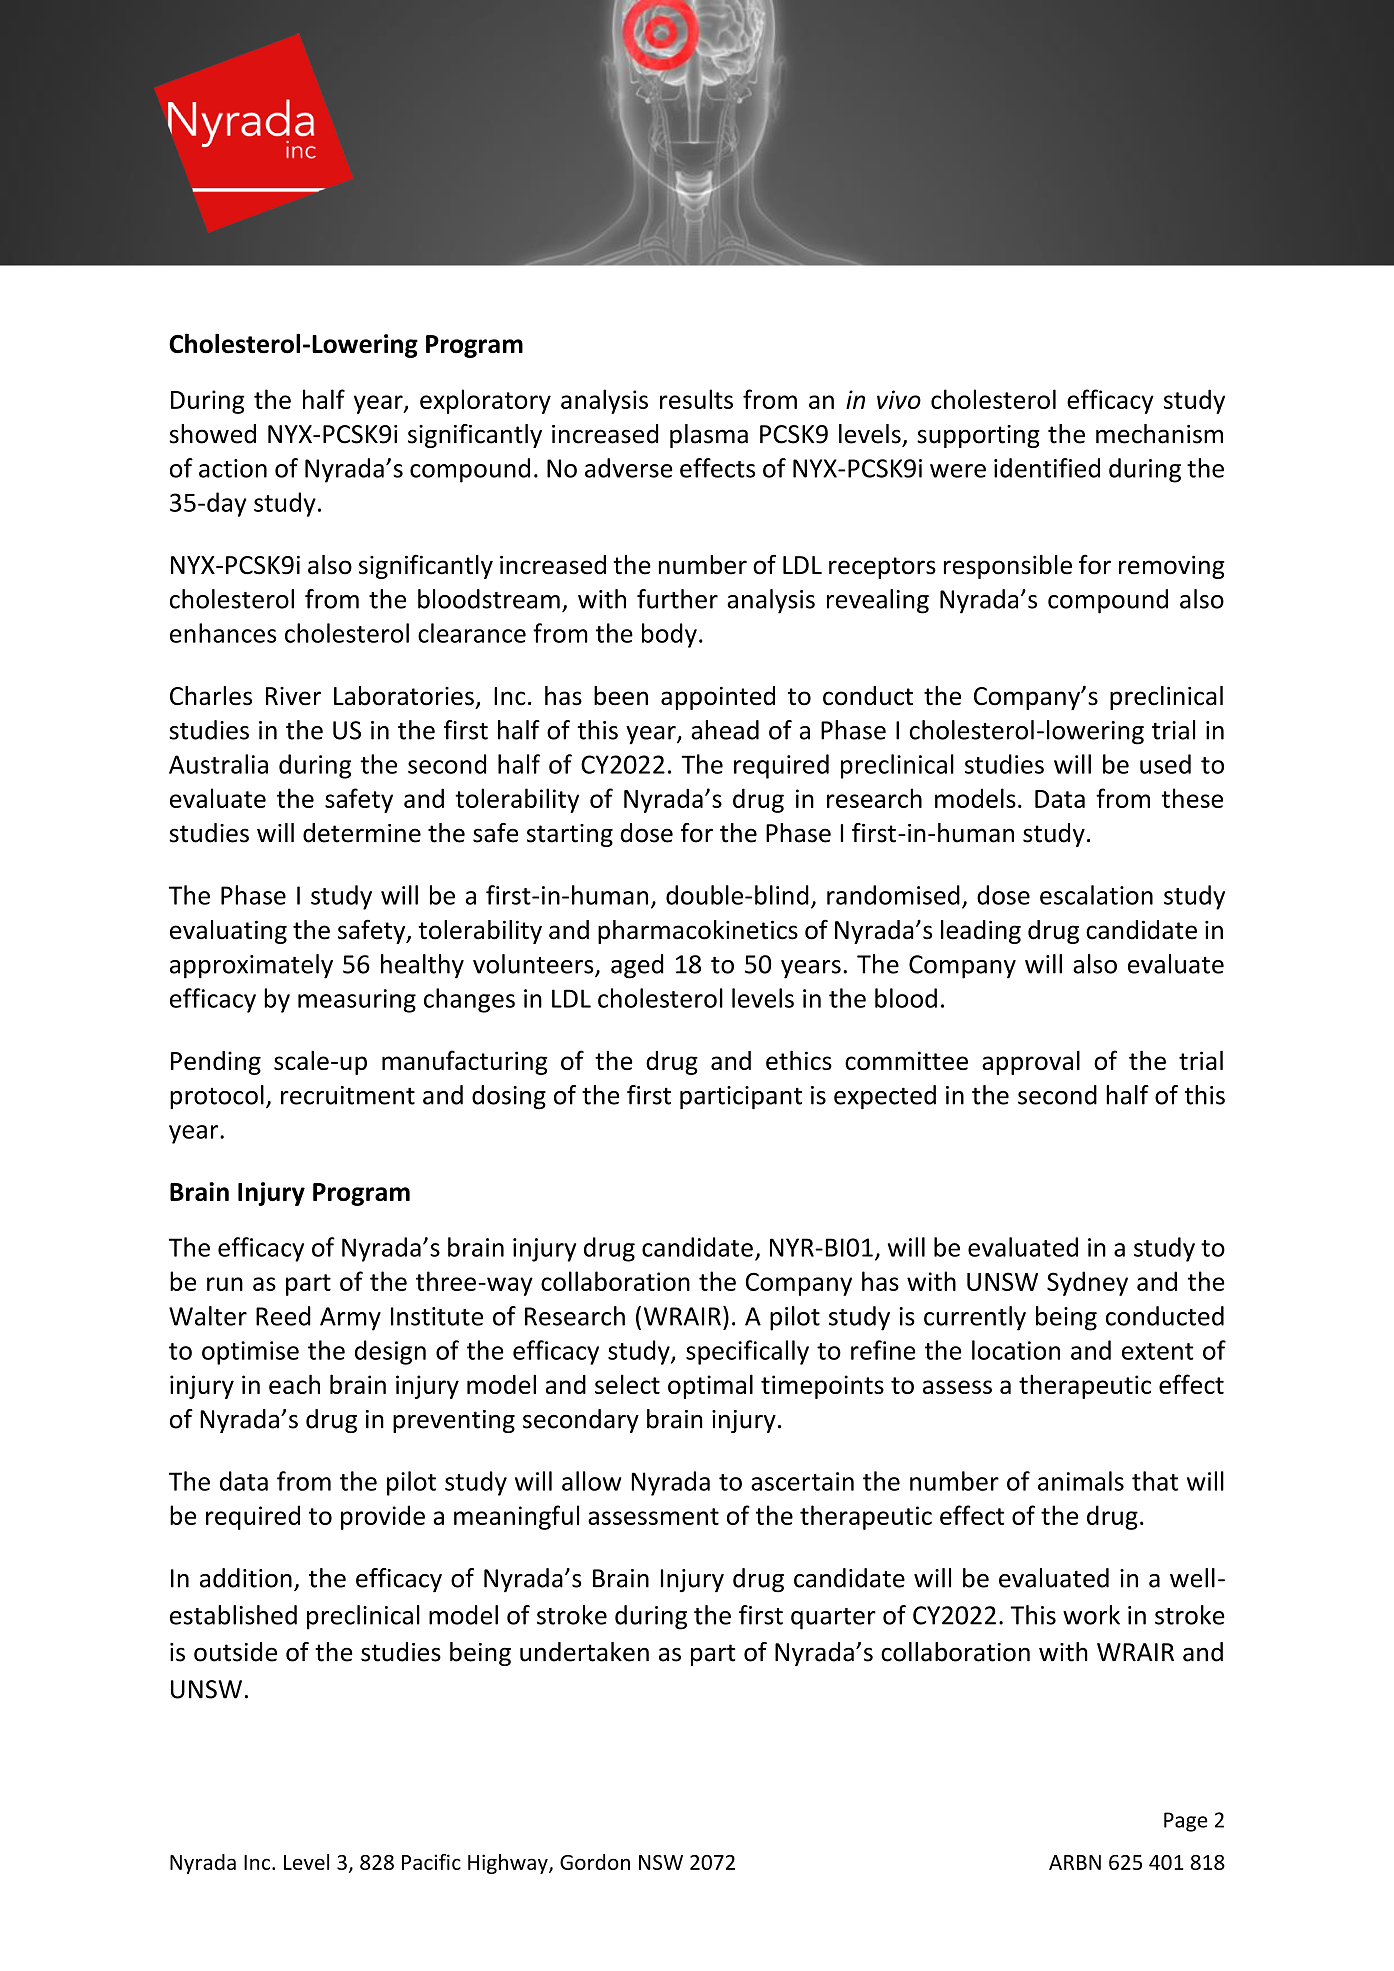 This image has width=1394, height=1971. I want to click on escalation, so click(1096, 895).
